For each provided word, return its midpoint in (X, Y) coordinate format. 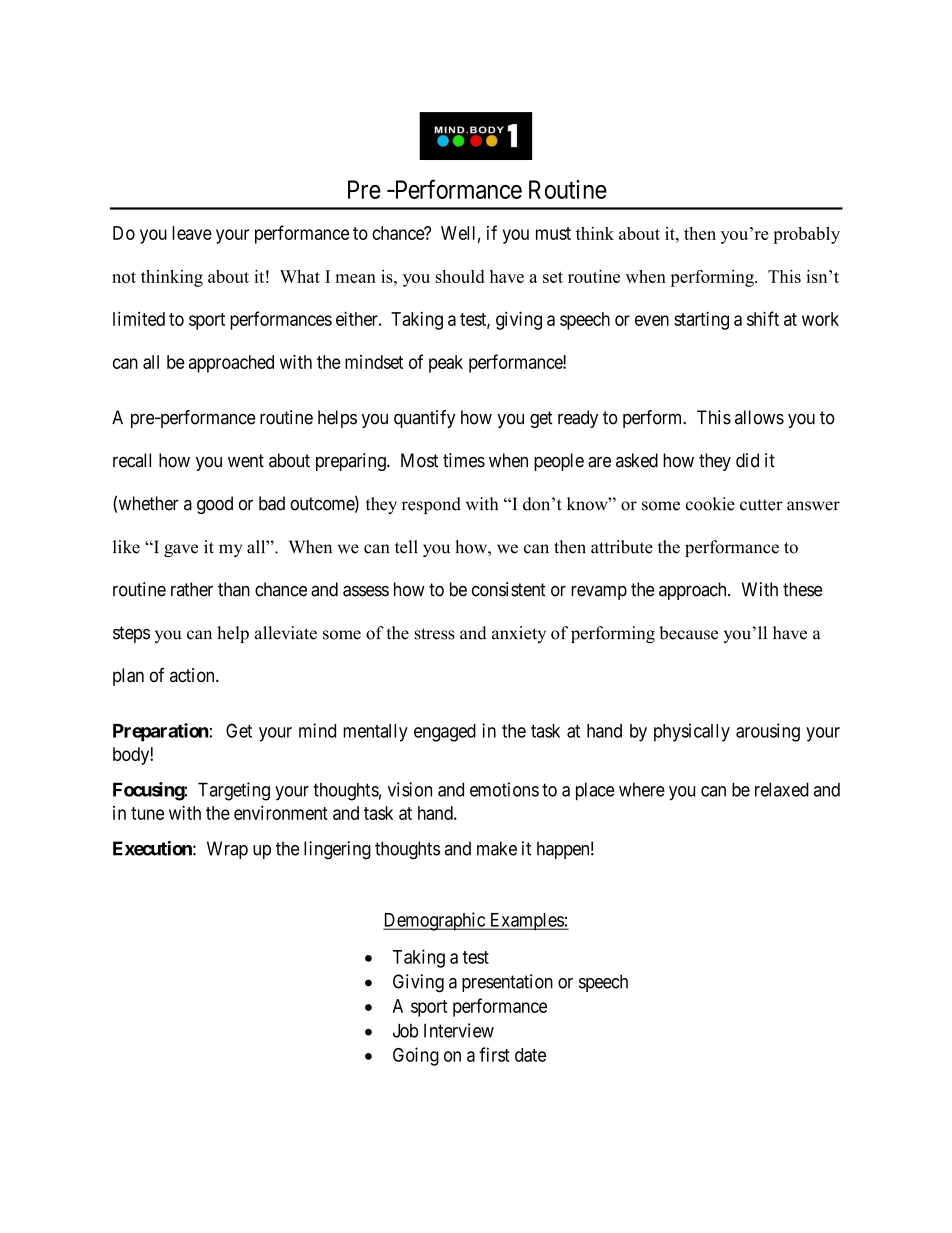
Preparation (161, 732)
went (246, 461)
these (803, 589)
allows (759, 417)
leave (192, 233)
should (460, 276)
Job (405, 1030)
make (497, 848)
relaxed (782, 789)
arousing (768, 732)
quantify (424, 419)
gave (181, 550)
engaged (445, 733)
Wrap (227, 850)
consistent (509, 589)
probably (806, 235)
